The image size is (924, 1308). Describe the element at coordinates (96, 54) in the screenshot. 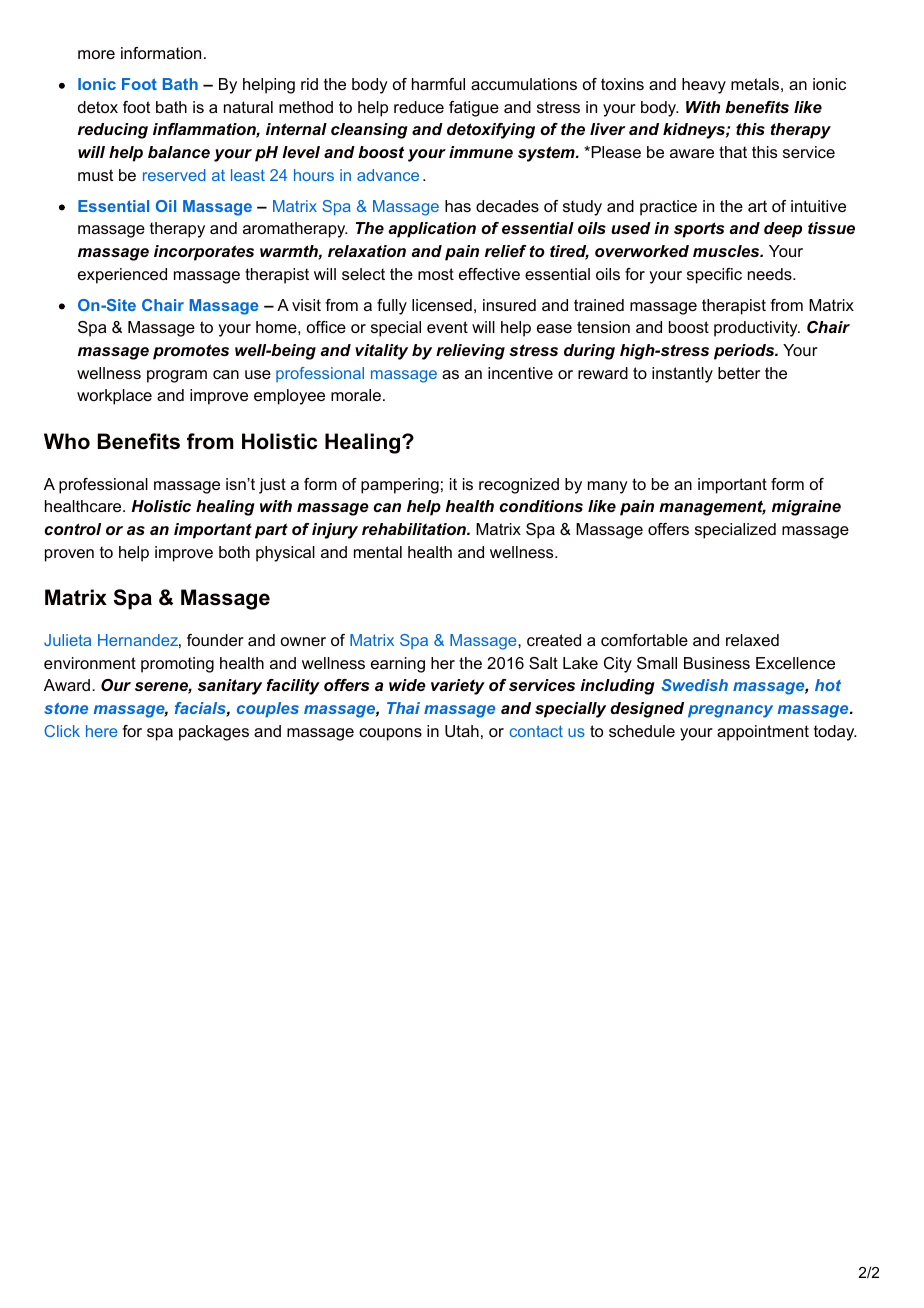

I see `more` at that location.
